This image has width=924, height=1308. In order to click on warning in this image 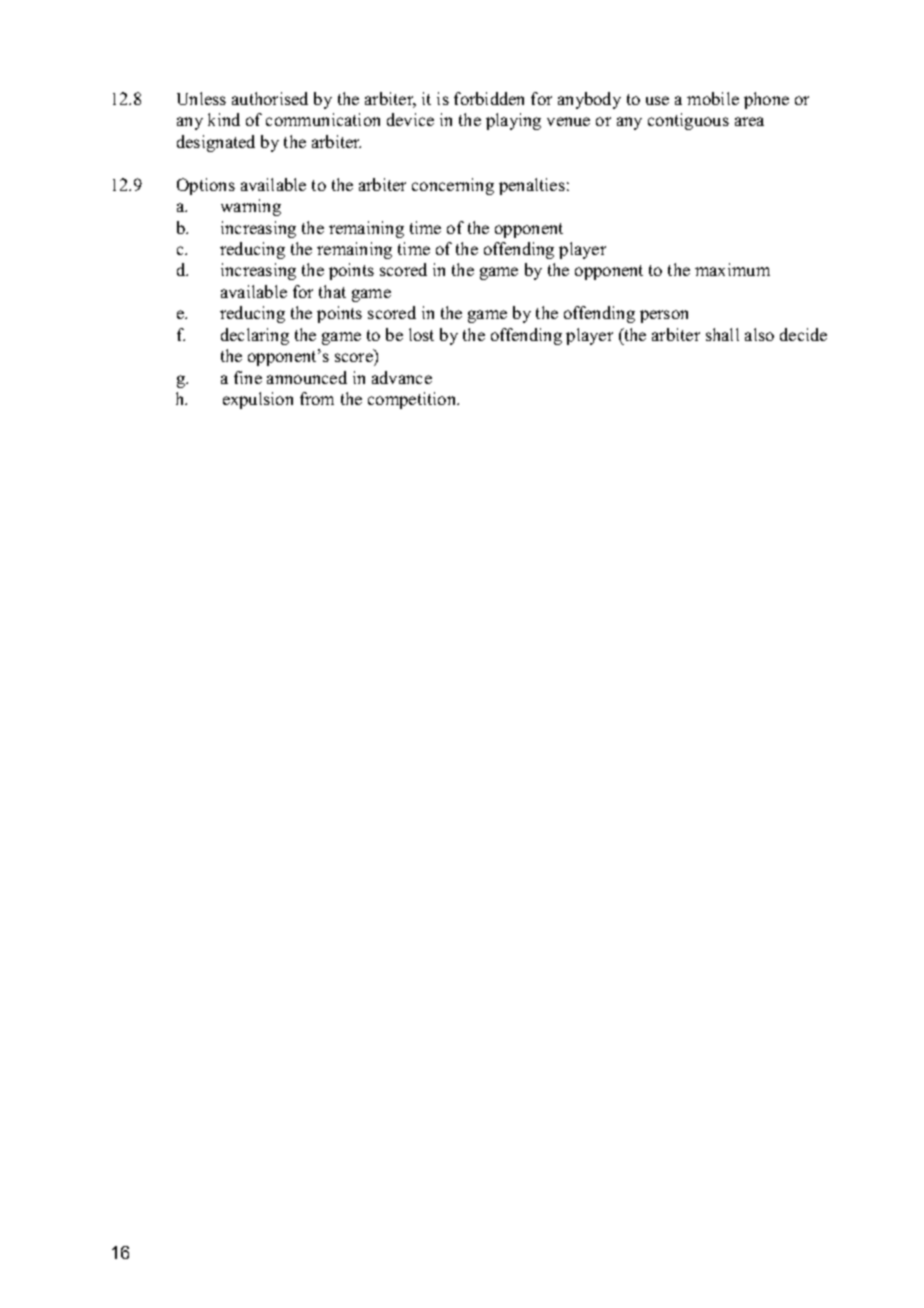, I will do `click(251, 207)`.
